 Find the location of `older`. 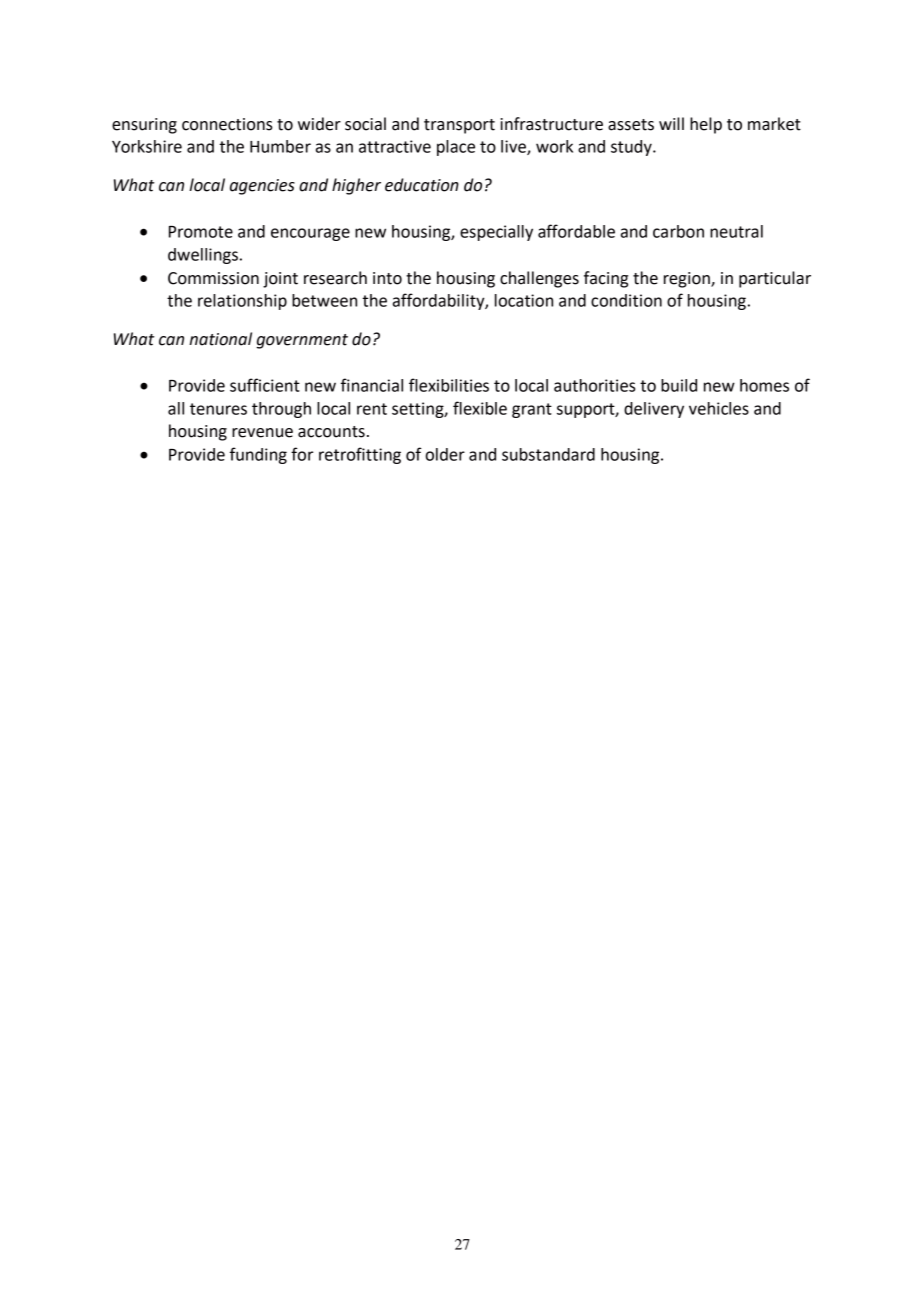

older is located at coordinates (445, 454).
